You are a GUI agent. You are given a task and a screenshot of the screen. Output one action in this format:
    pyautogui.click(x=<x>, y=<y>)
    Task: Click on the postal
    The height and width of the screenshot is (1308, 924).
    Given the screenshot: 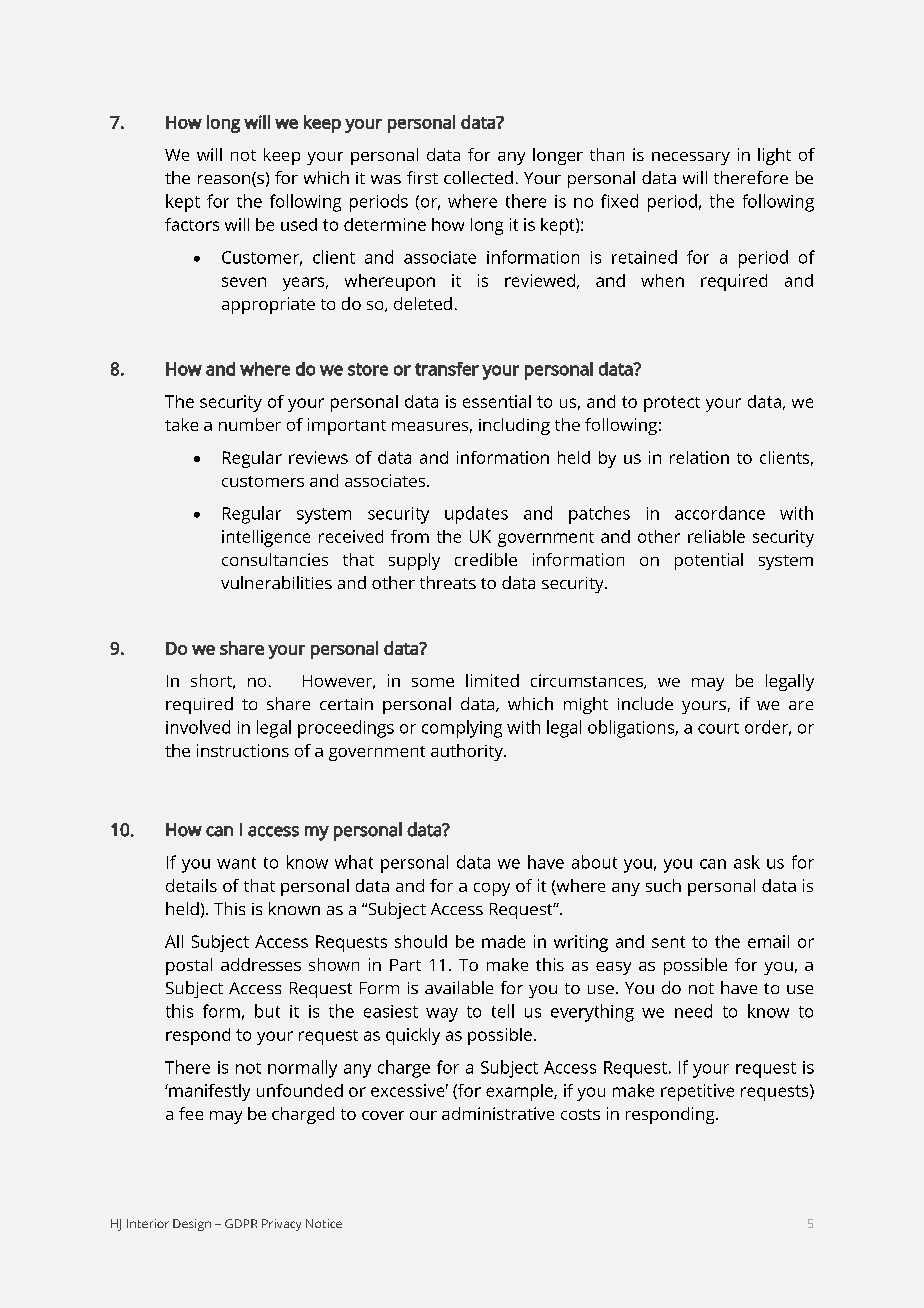 What is the action you would take?
    pyautogui.click(x=189, y=966)
